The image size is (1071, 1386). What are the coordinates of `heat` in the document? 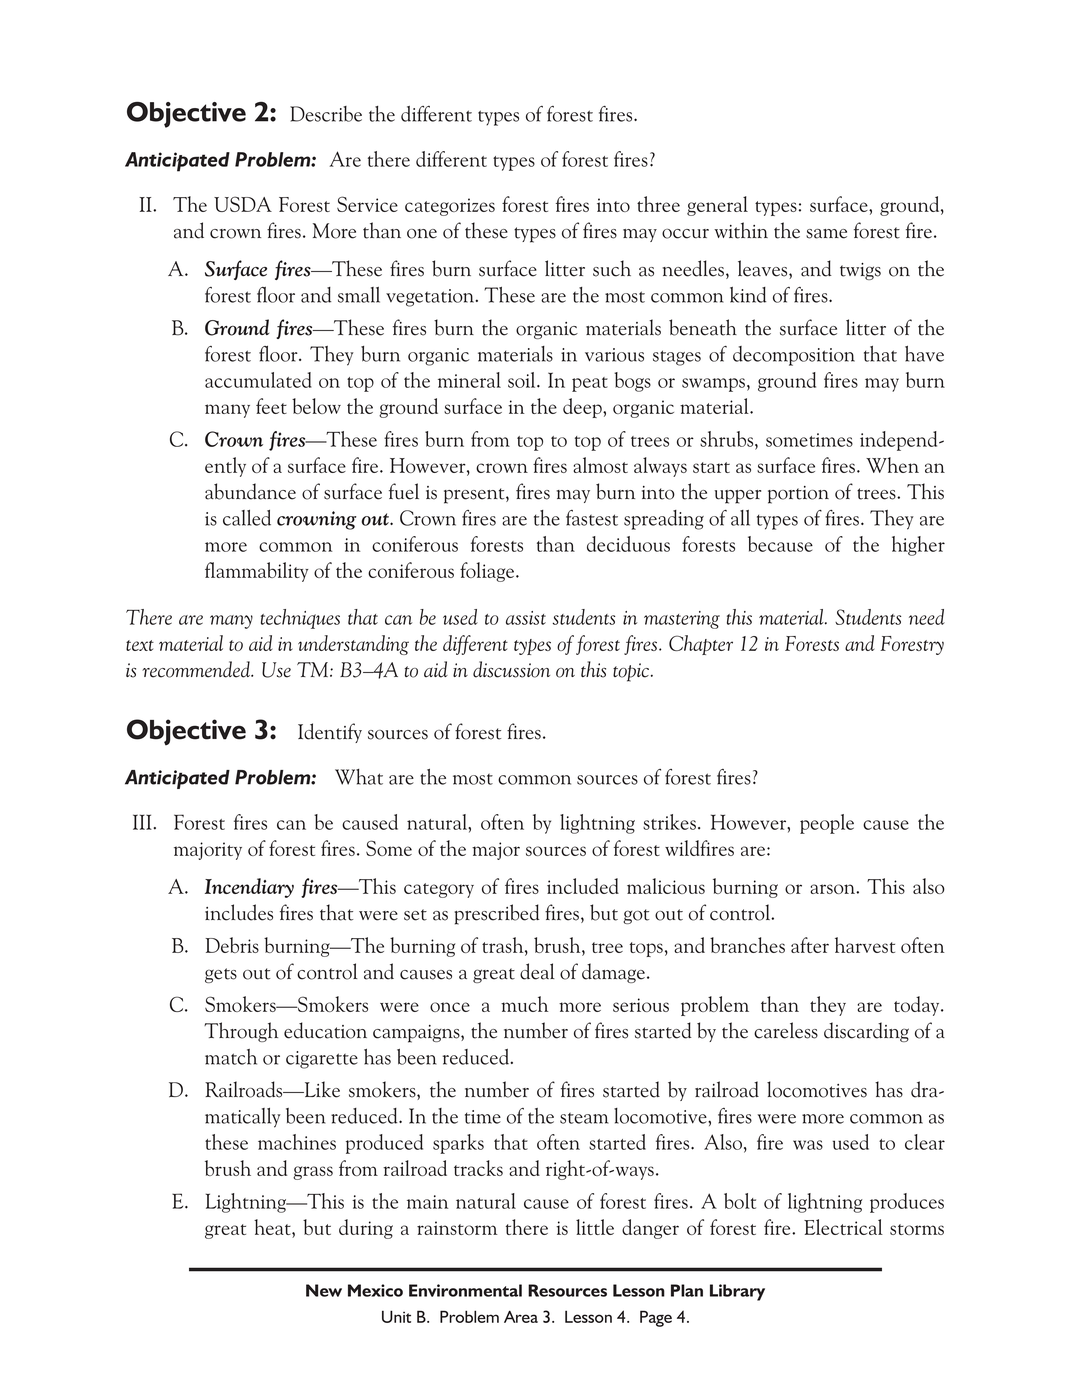 It's located at (273, 1228).
